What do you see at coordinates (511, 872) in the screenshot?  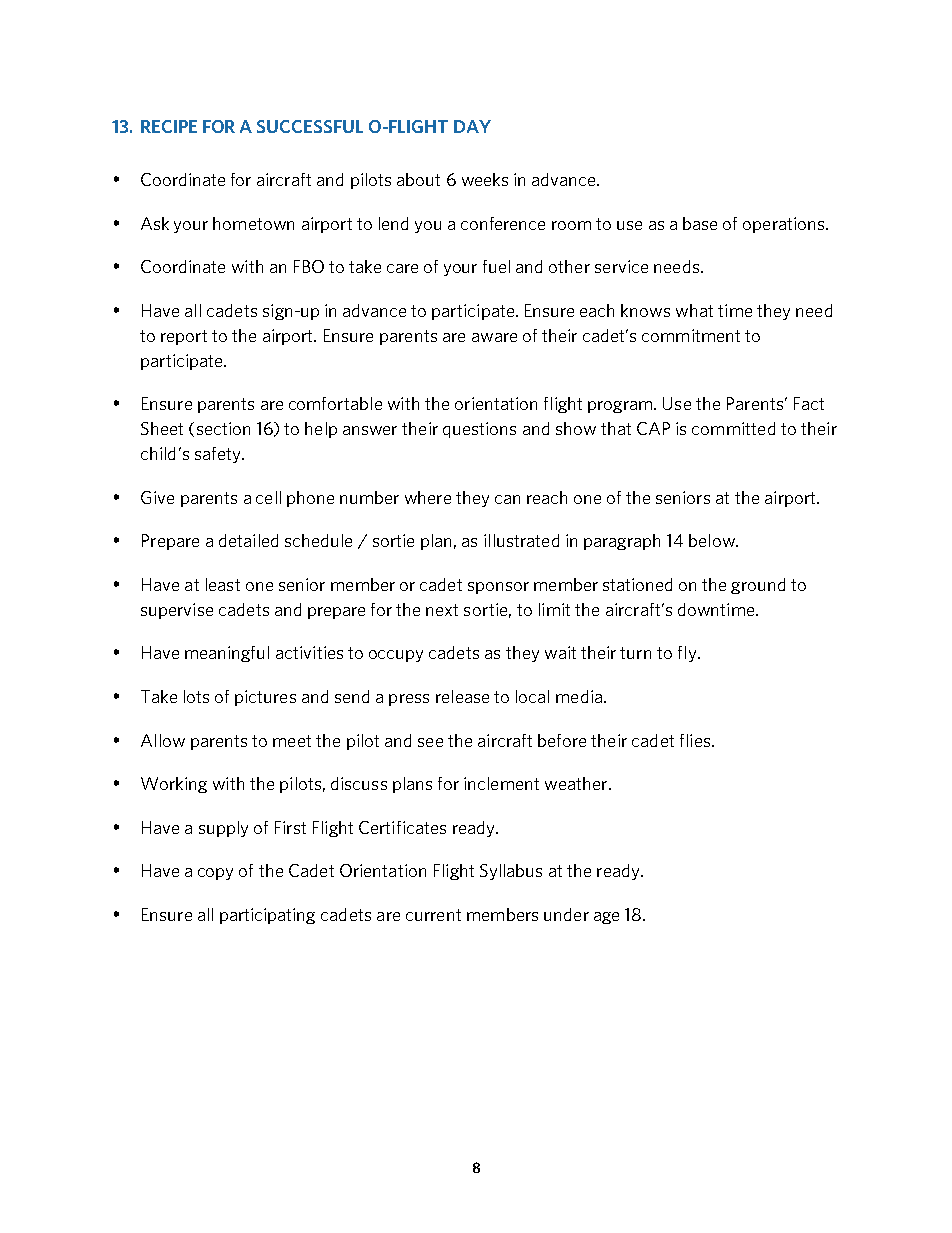 I see `Syllabus` at bounding box center [511, 872].
